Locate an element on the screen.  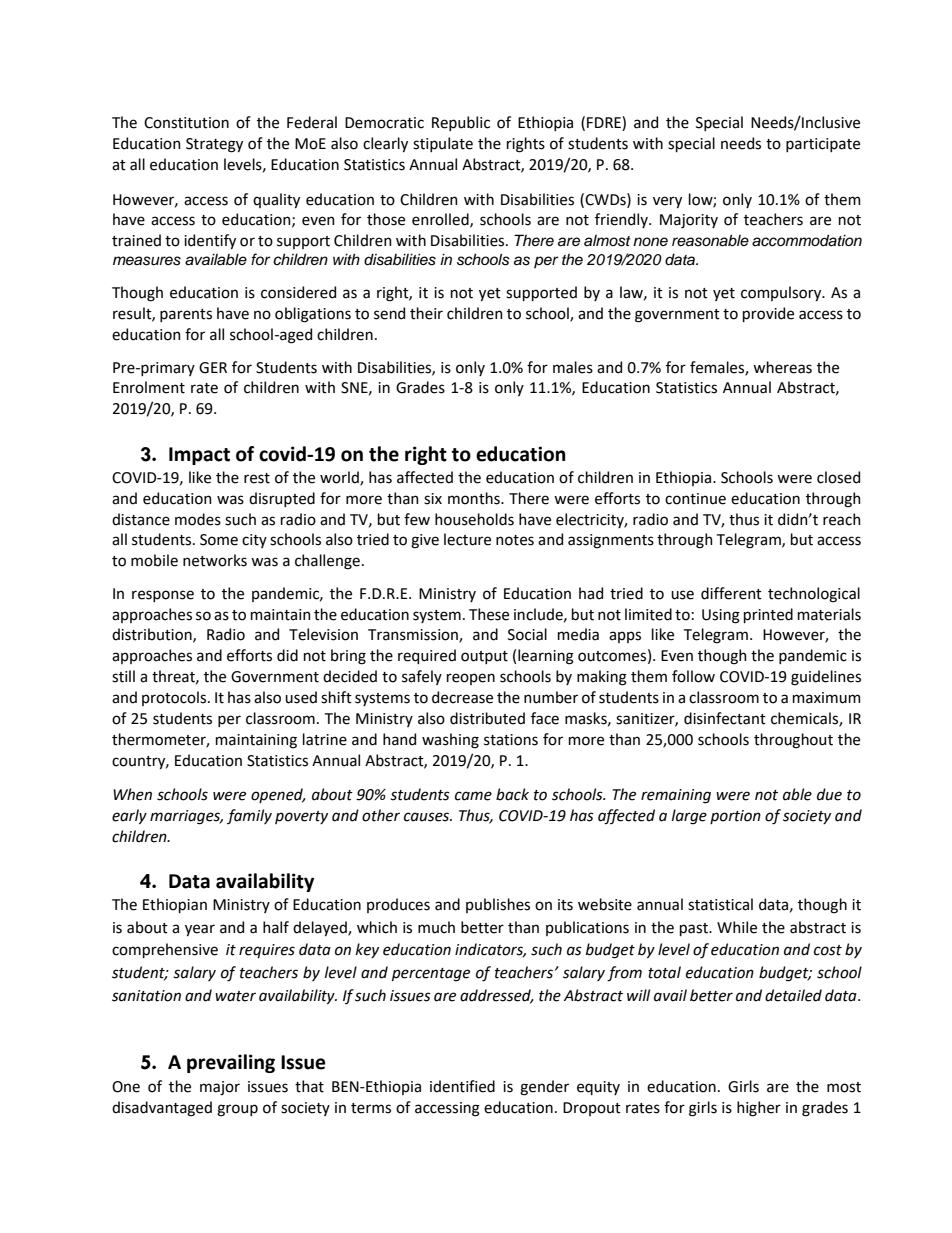
Constitution is located at coordinates (186, 123).
